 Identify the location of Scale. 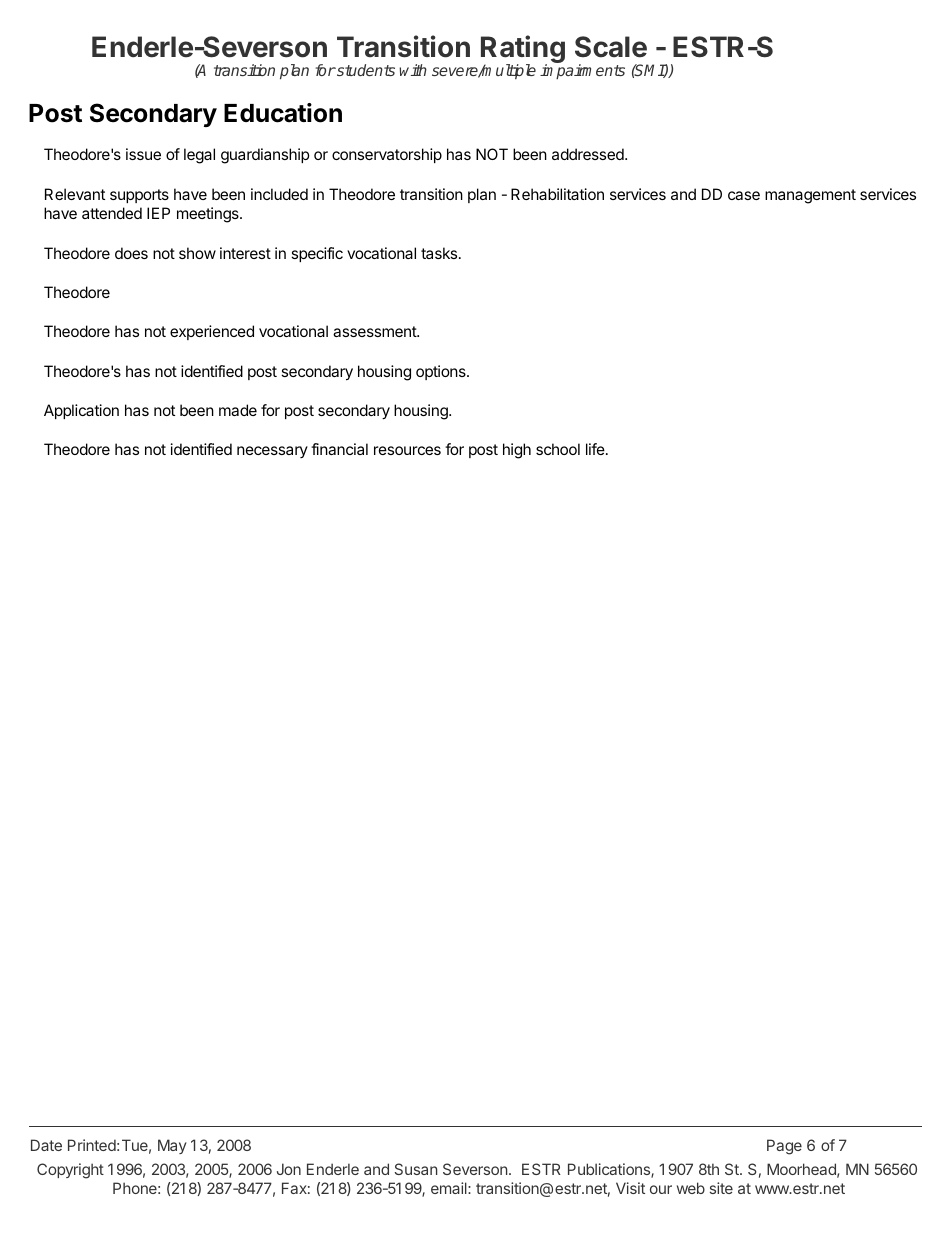
(611, 47).
